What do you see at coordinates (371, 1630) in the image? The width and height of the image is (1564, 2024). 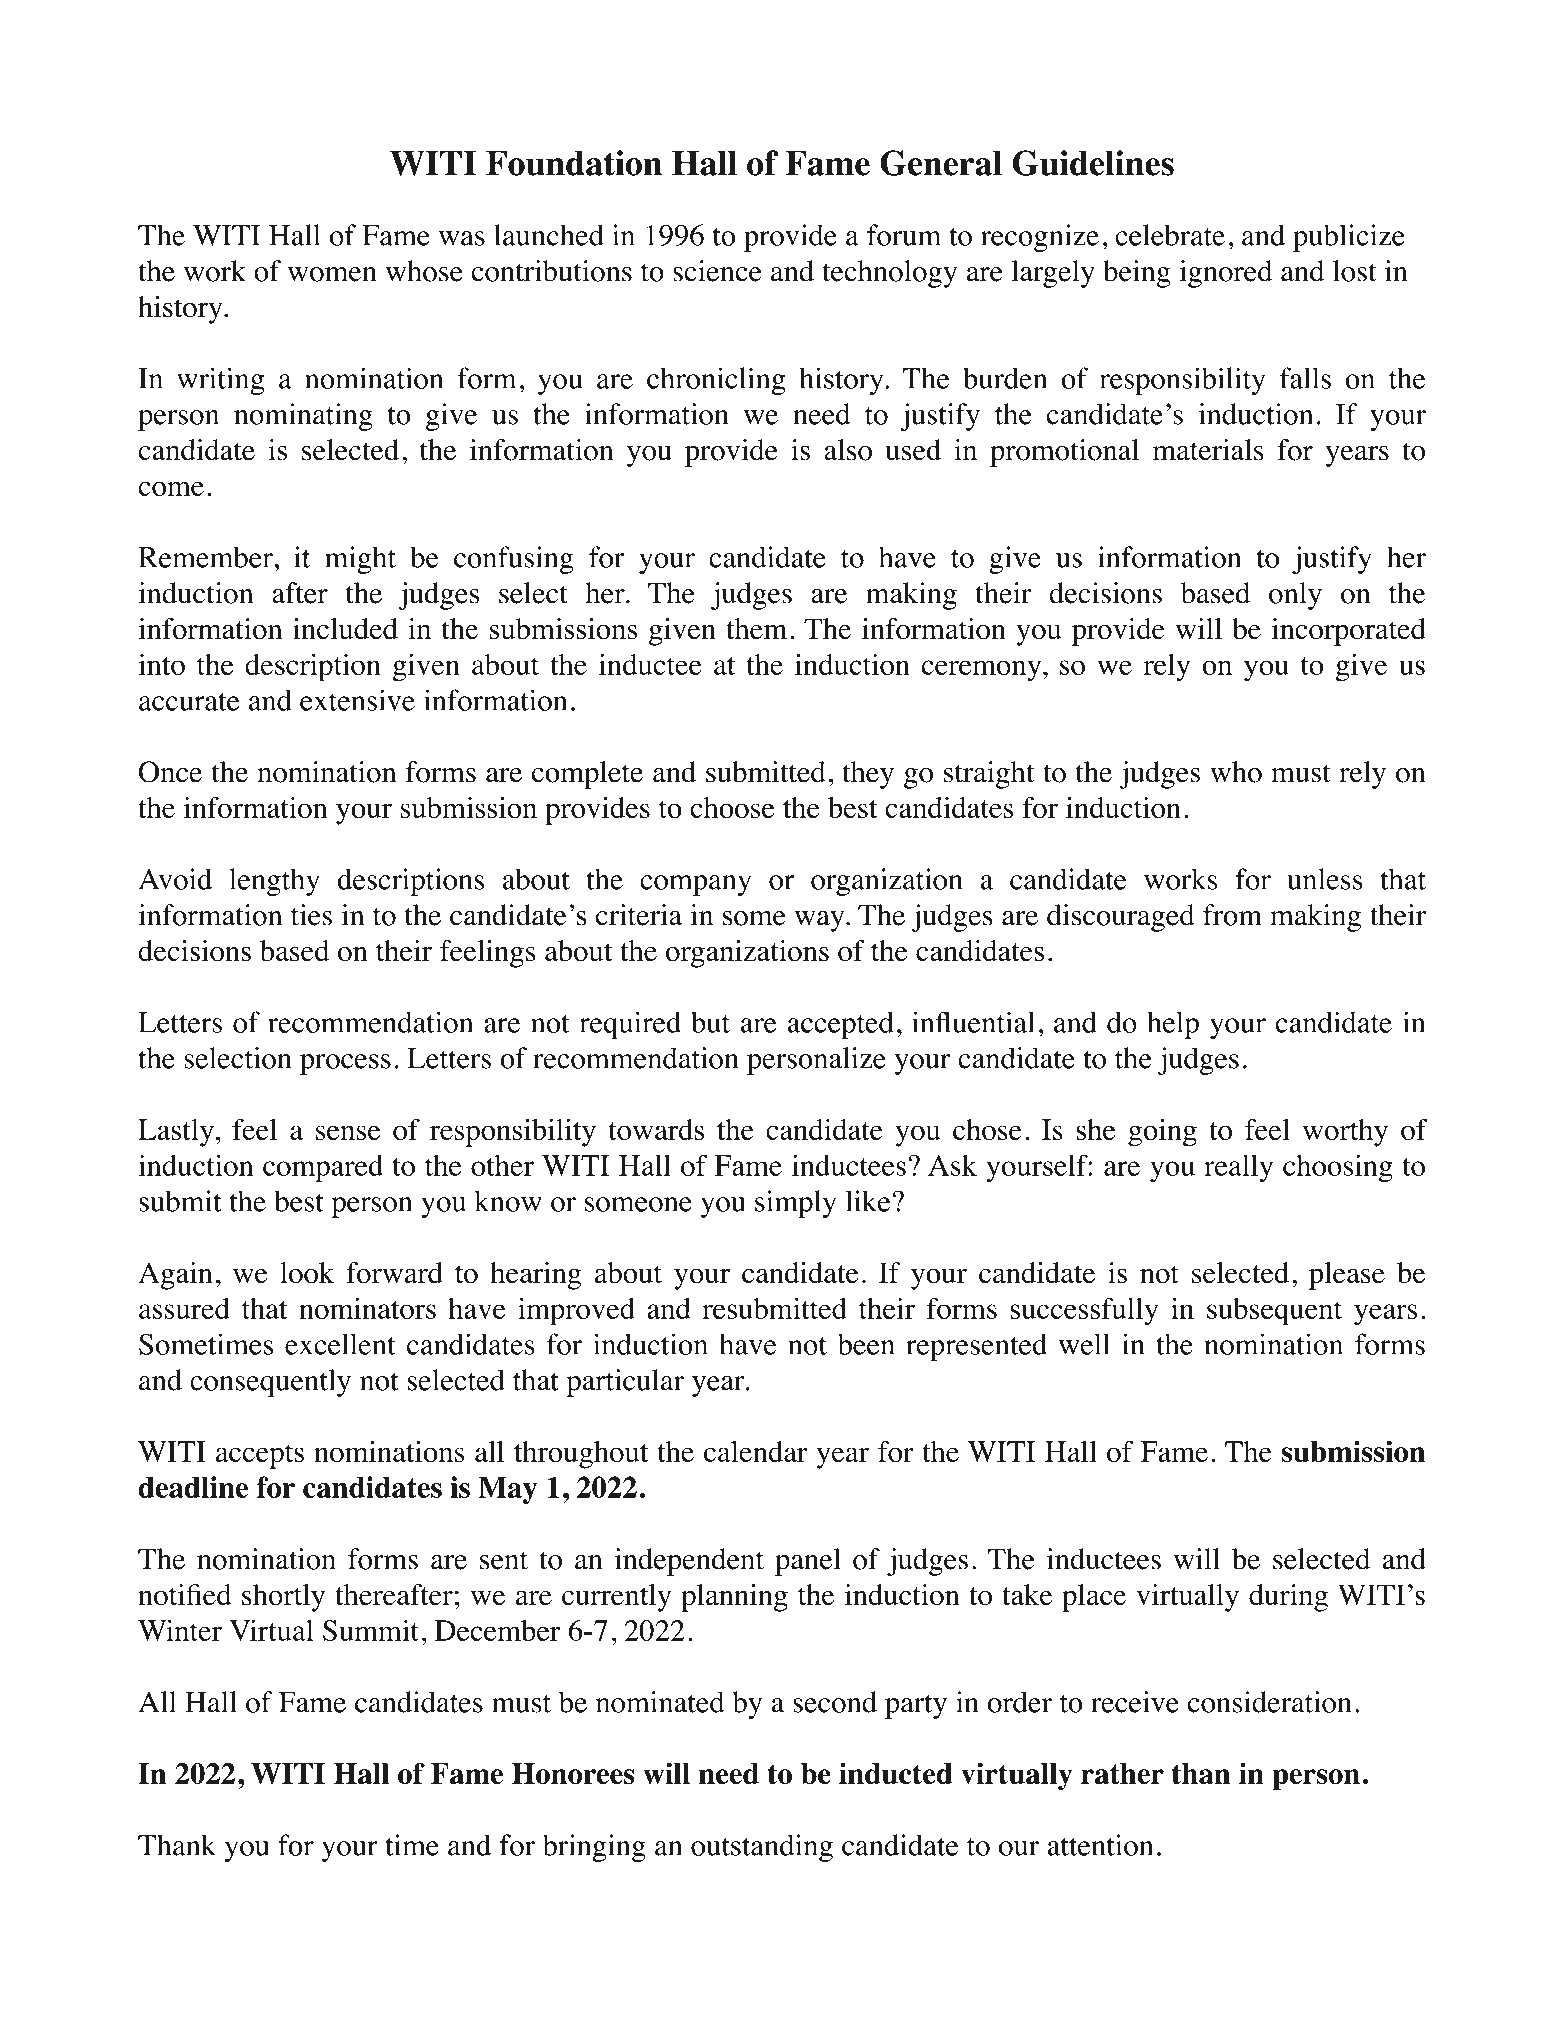 I see `Summit` at bounding box center [371, 1630].
